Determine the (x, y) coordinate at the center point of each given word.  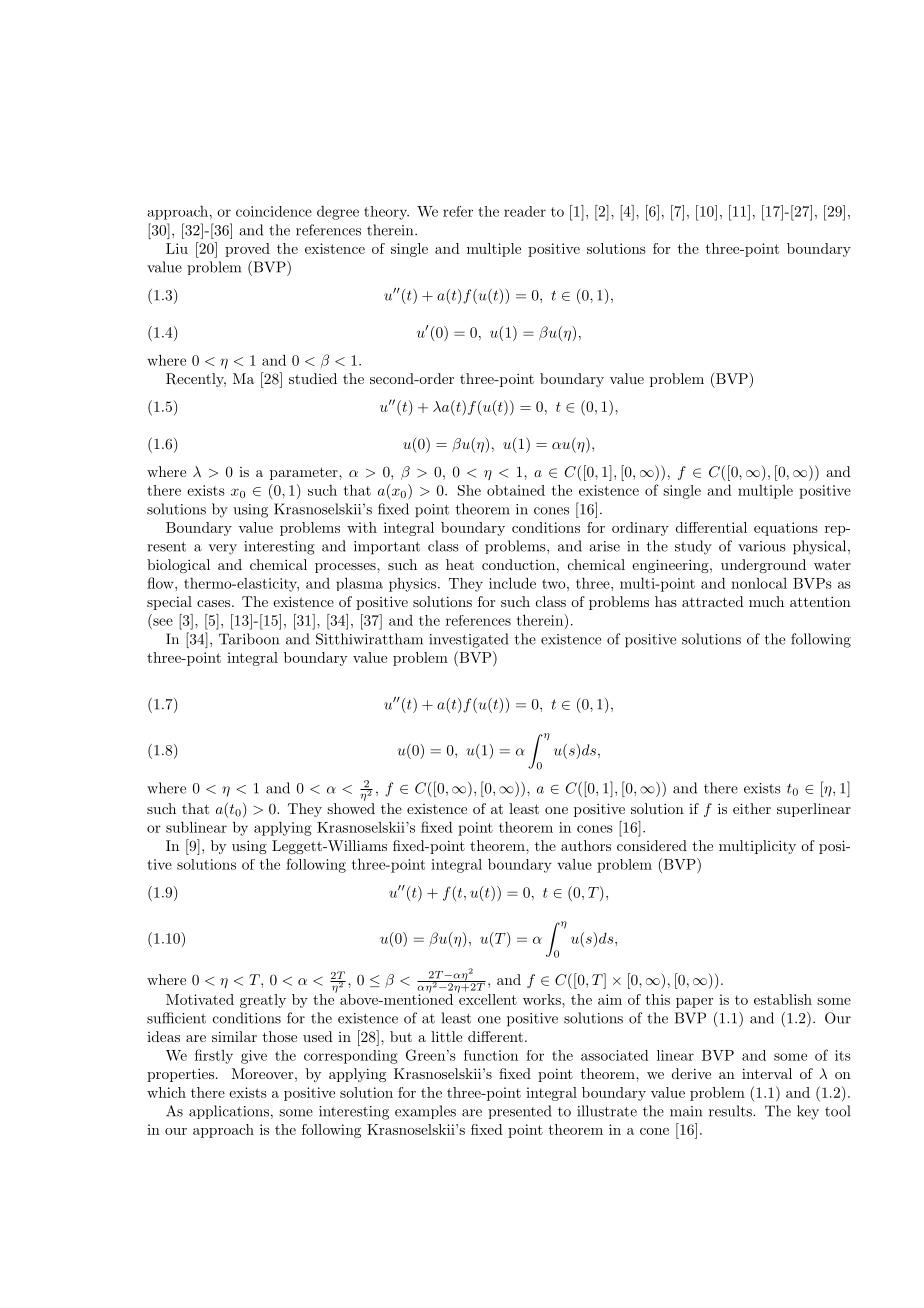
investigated (468, 640)
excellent (487, 998)
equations (786, 529)
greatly (263, 1001)
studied (313, 378)
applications (229, 1112)
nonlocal (759, 583)
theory (386, 213)
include (512, 583)
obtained (516, 490)
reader (525, 211)
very (223, 549)
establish (783, 999)
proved (247, 250)
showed (351, 808)
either (752, 808)
